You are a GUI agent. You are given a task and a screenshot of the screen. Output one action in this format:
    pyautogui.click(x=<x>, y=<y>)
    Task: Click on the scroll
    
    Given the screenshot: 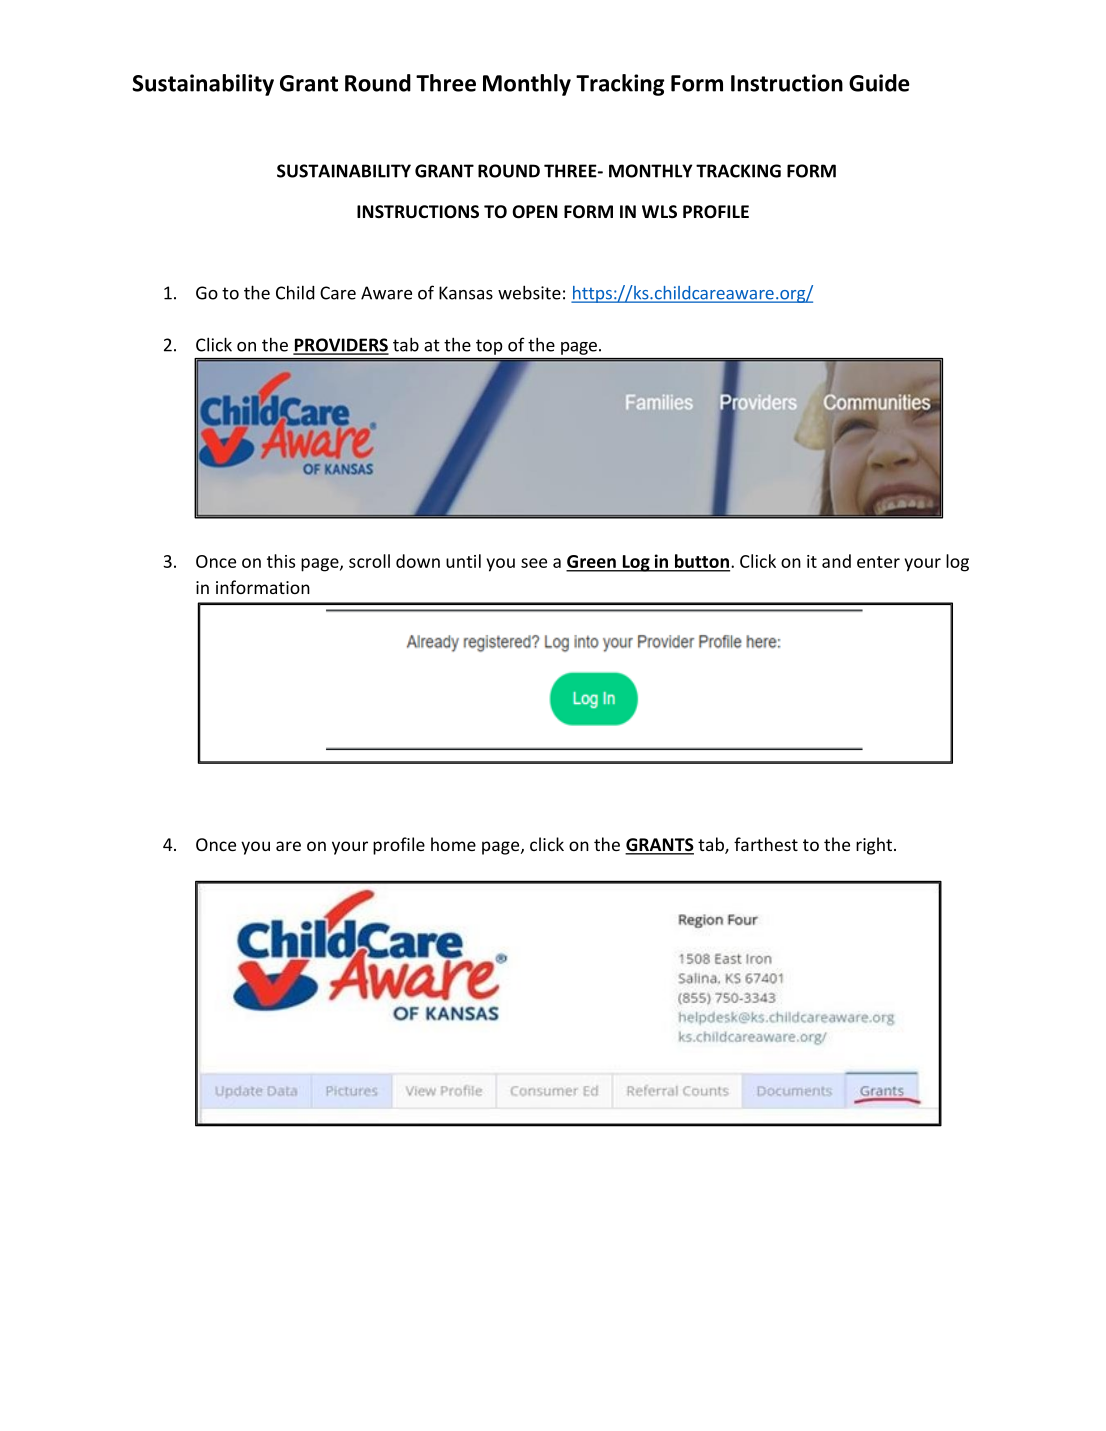 What is the action you would take?
    pyautogui.click(x=369, y=561)
